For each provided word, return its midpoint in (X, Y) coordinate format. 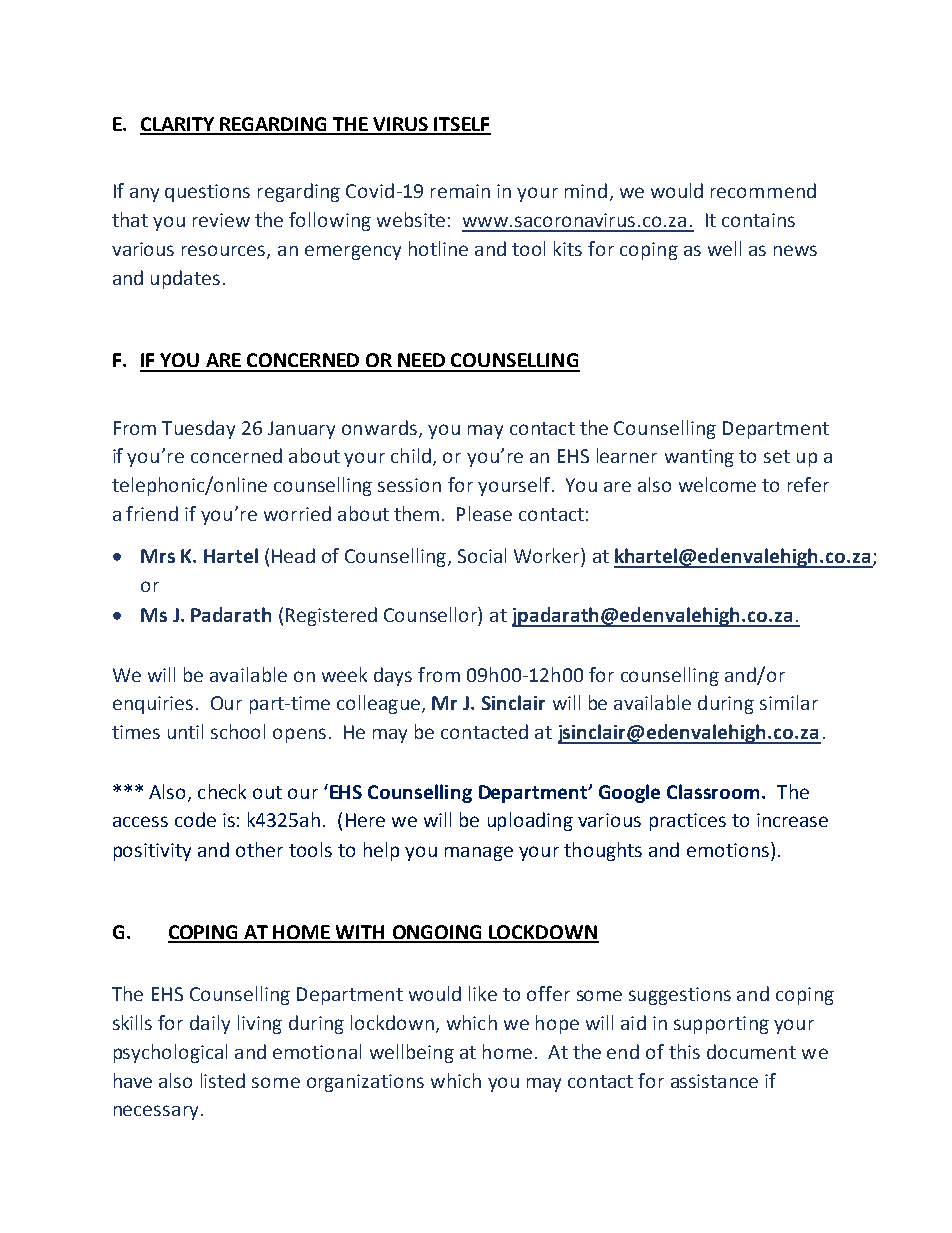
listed (223, 1080)
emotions (728, 850)
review (221, 220)
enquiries (153, 705)
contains (758, 220)
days (393, 676)
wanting (699, 458)
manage (479, 853)
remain (460, 191)
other (259, 849)
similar (789, 702)
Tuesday (198, 429)
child (412, 457)
